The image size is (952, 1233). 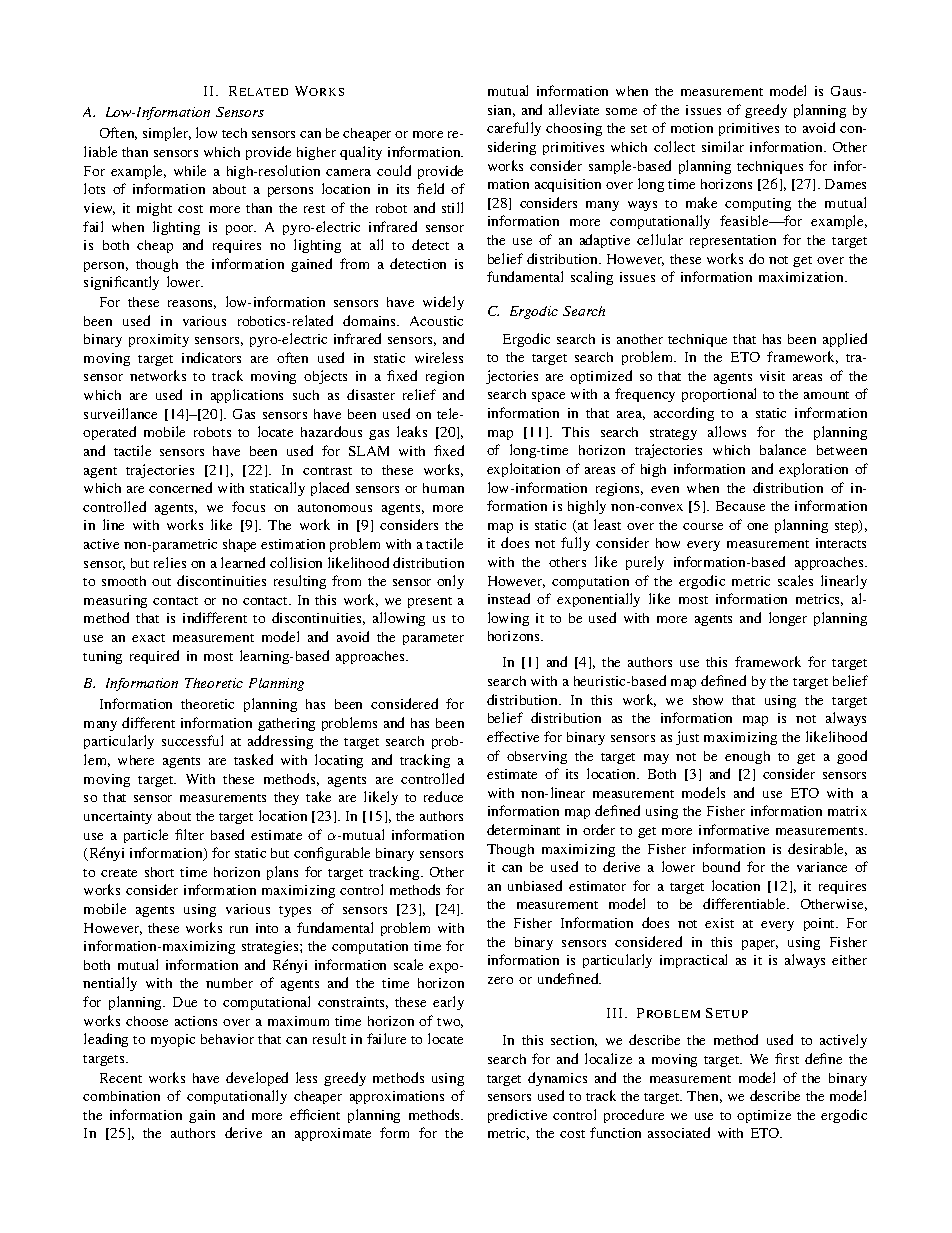 I want to click on concerned, so click(x=180, y=487).
